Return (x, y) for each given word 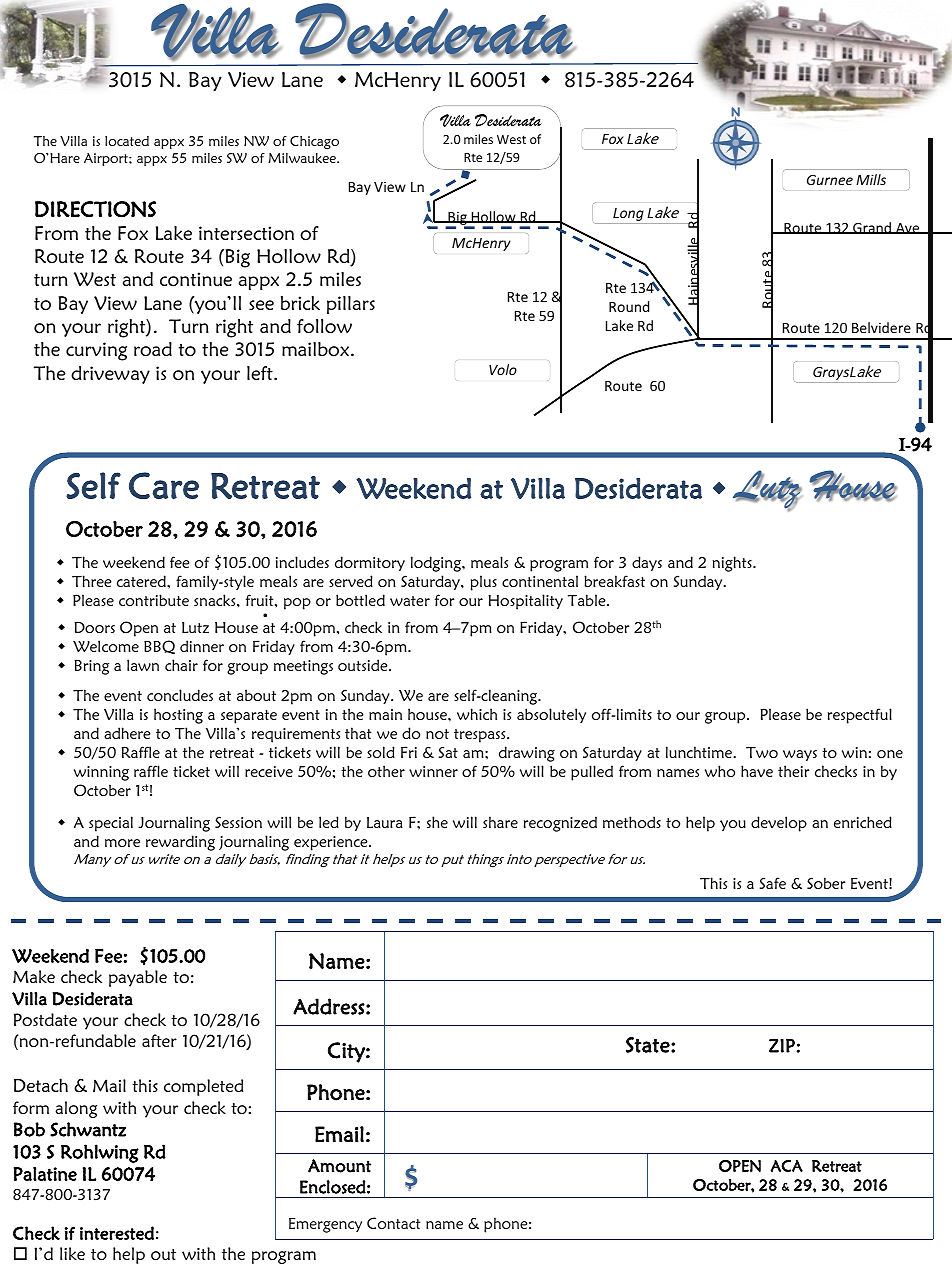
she (437, 822)
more (122, 843)
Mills (871, 179)
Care (164, 485)
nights (733, 564)
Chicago (314, 142)
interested (117, 1233)
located (127, 141)
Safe (773, 883)
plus (484, 583)
